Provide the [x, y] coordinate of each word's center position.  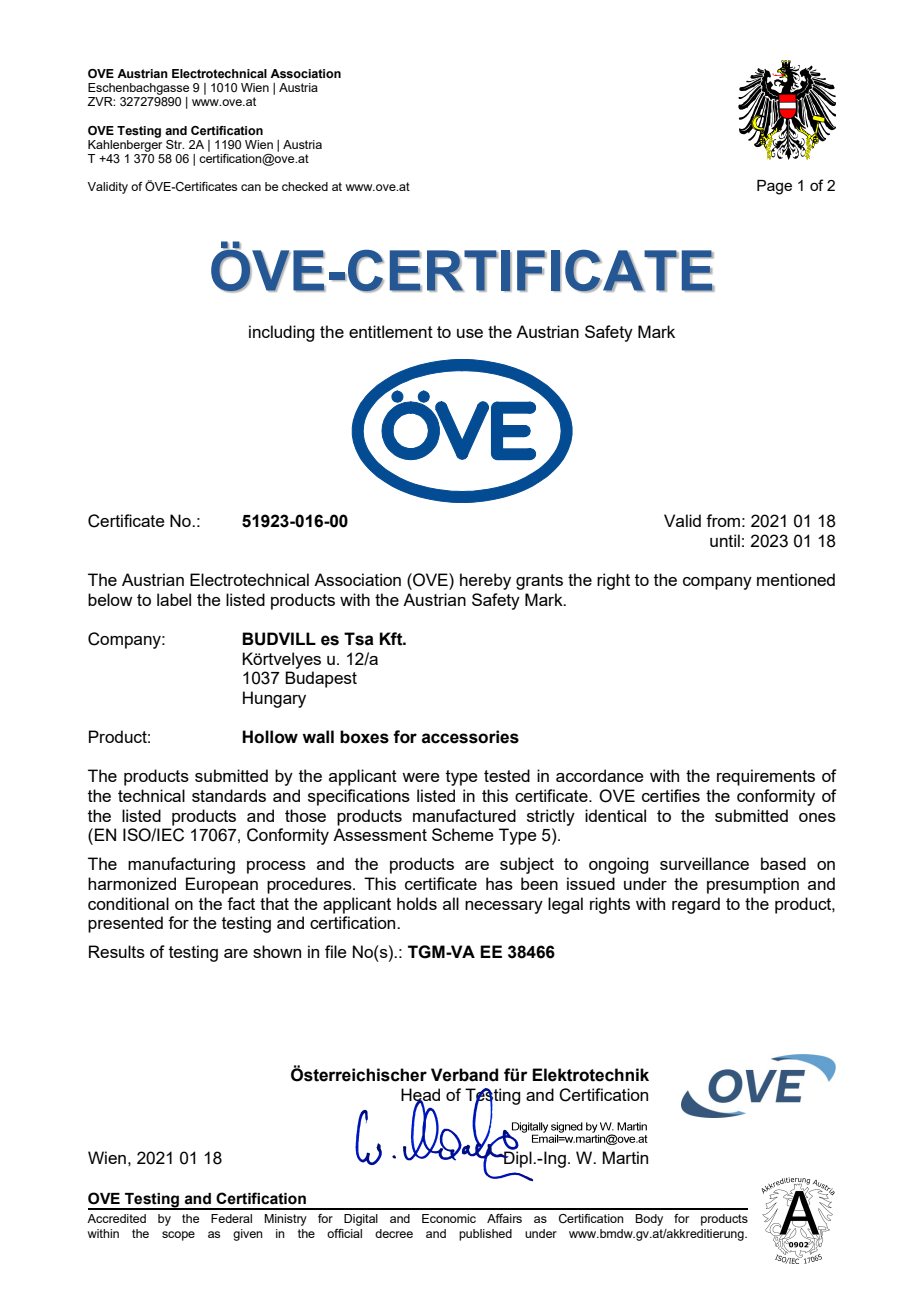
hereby [485, 581]
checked [305, 186]
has [499, 883]
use [470, 333]
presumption [753, 885]
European [222, 885]
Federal [231, 1218]
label [174, 599]
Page [774, 187]
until [725, 540]
